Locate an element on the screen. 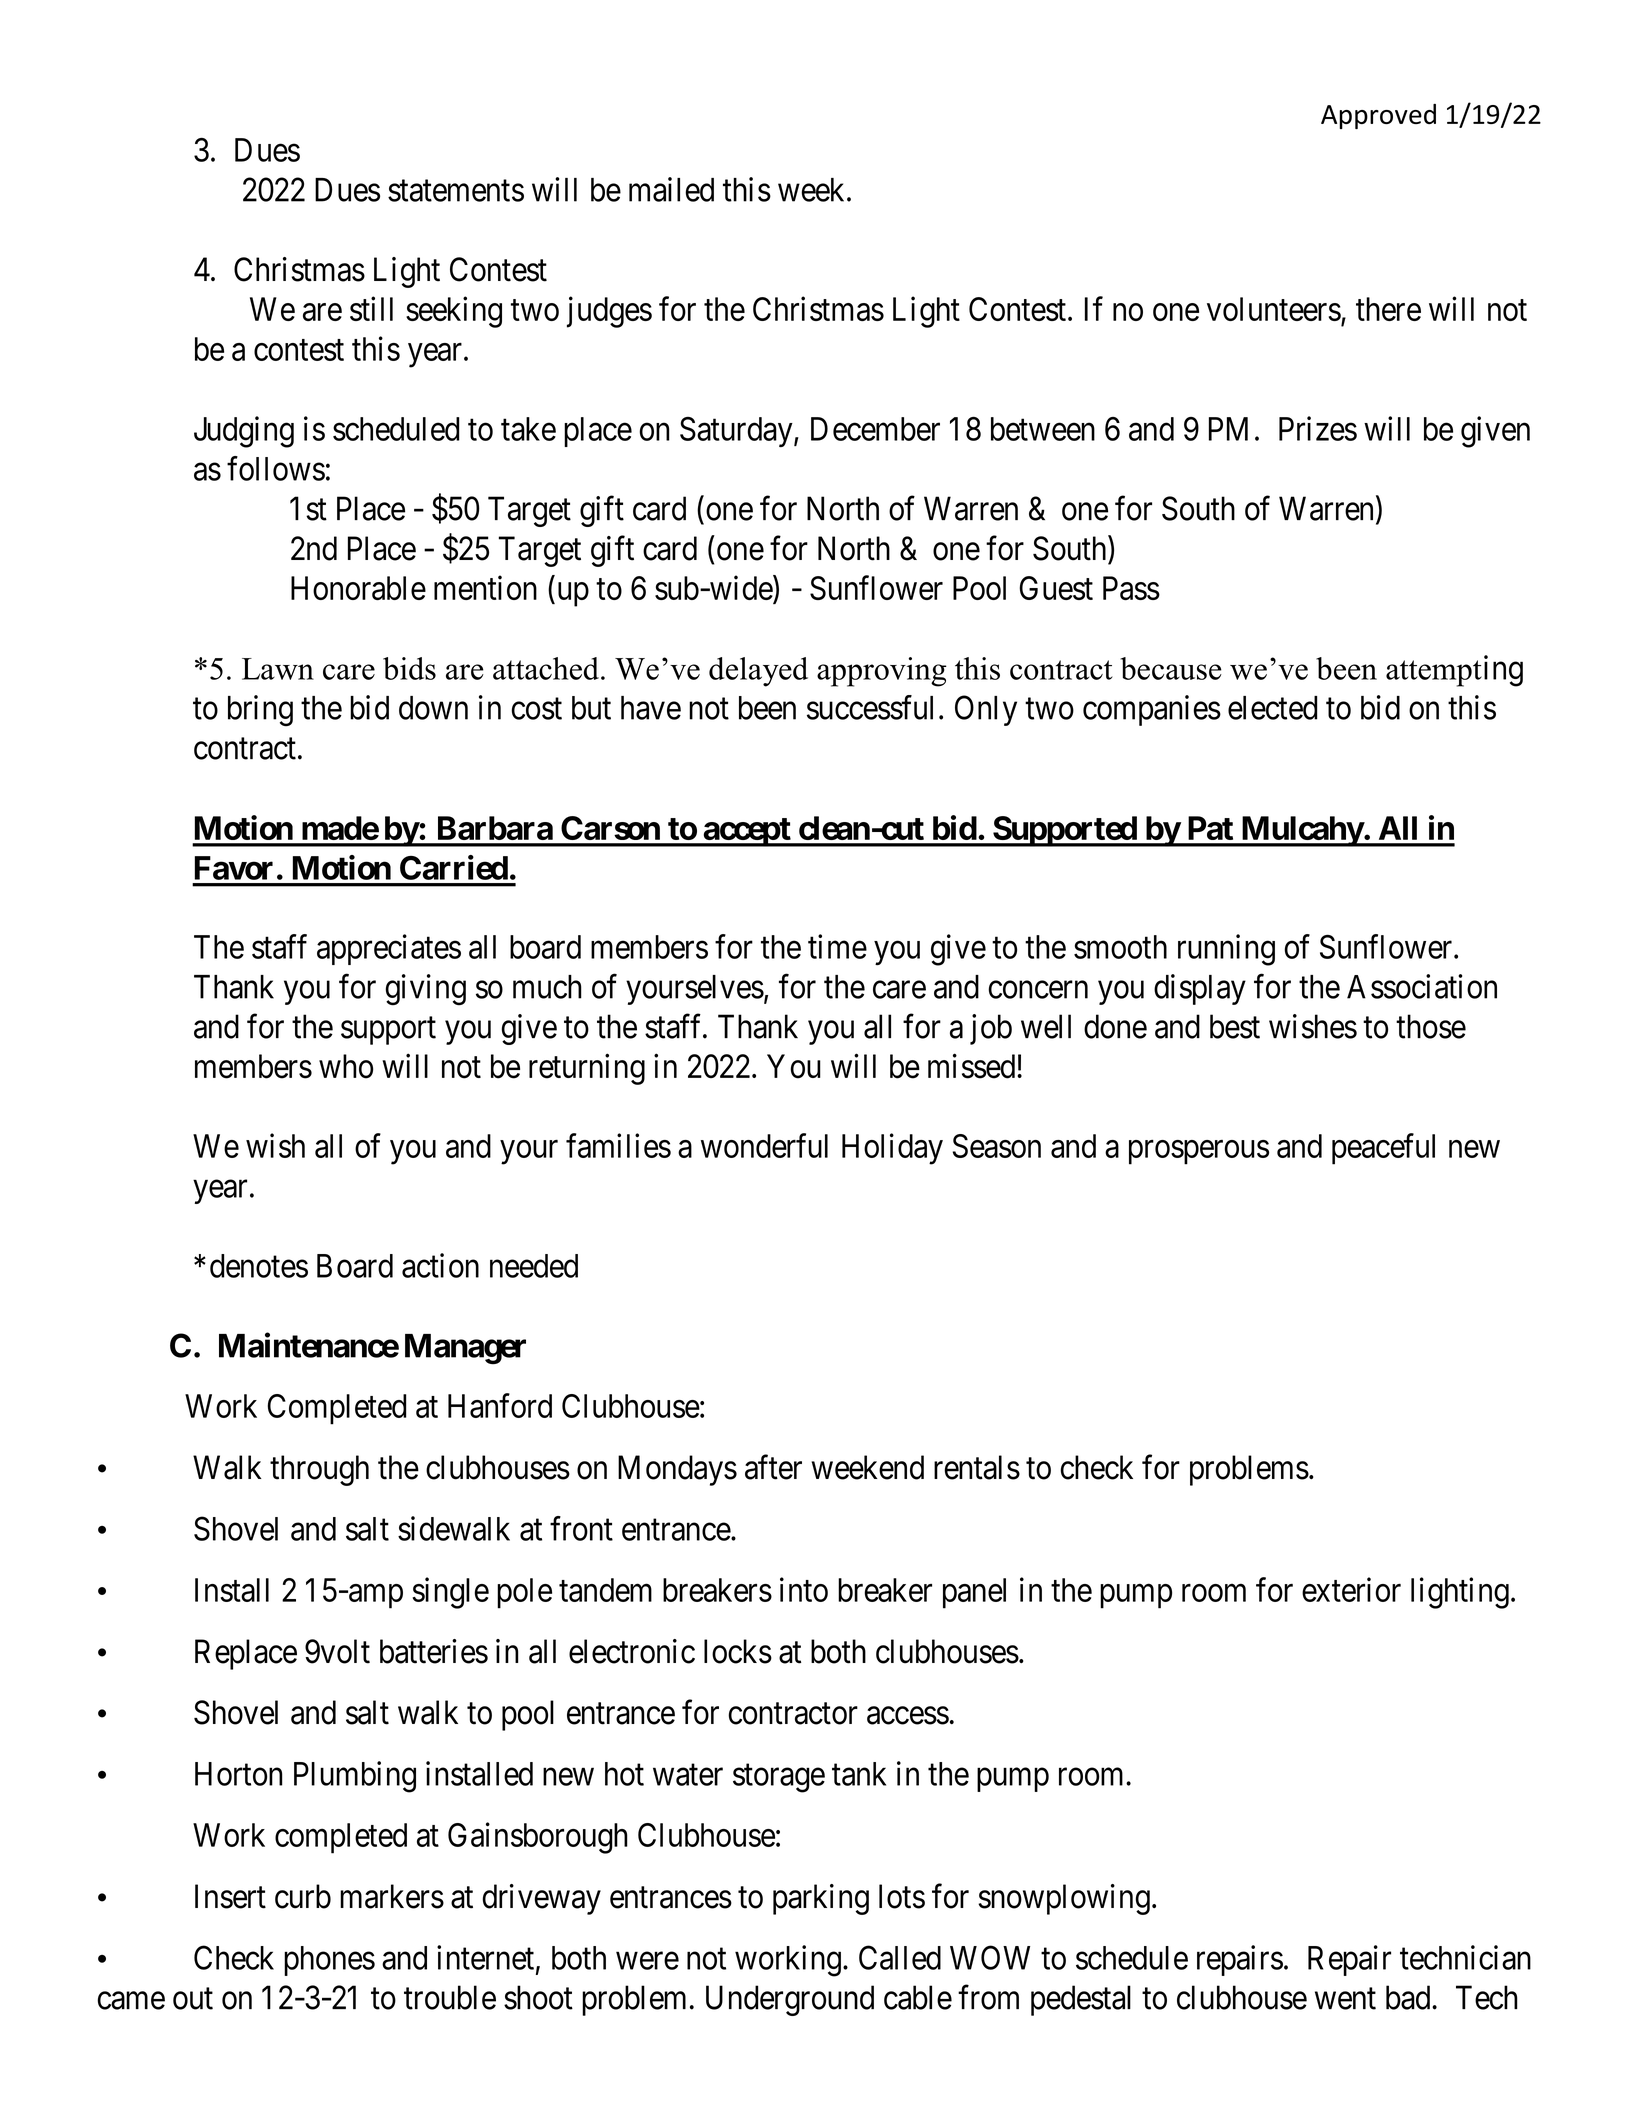  mailed is located at coordinates (671, 189).
